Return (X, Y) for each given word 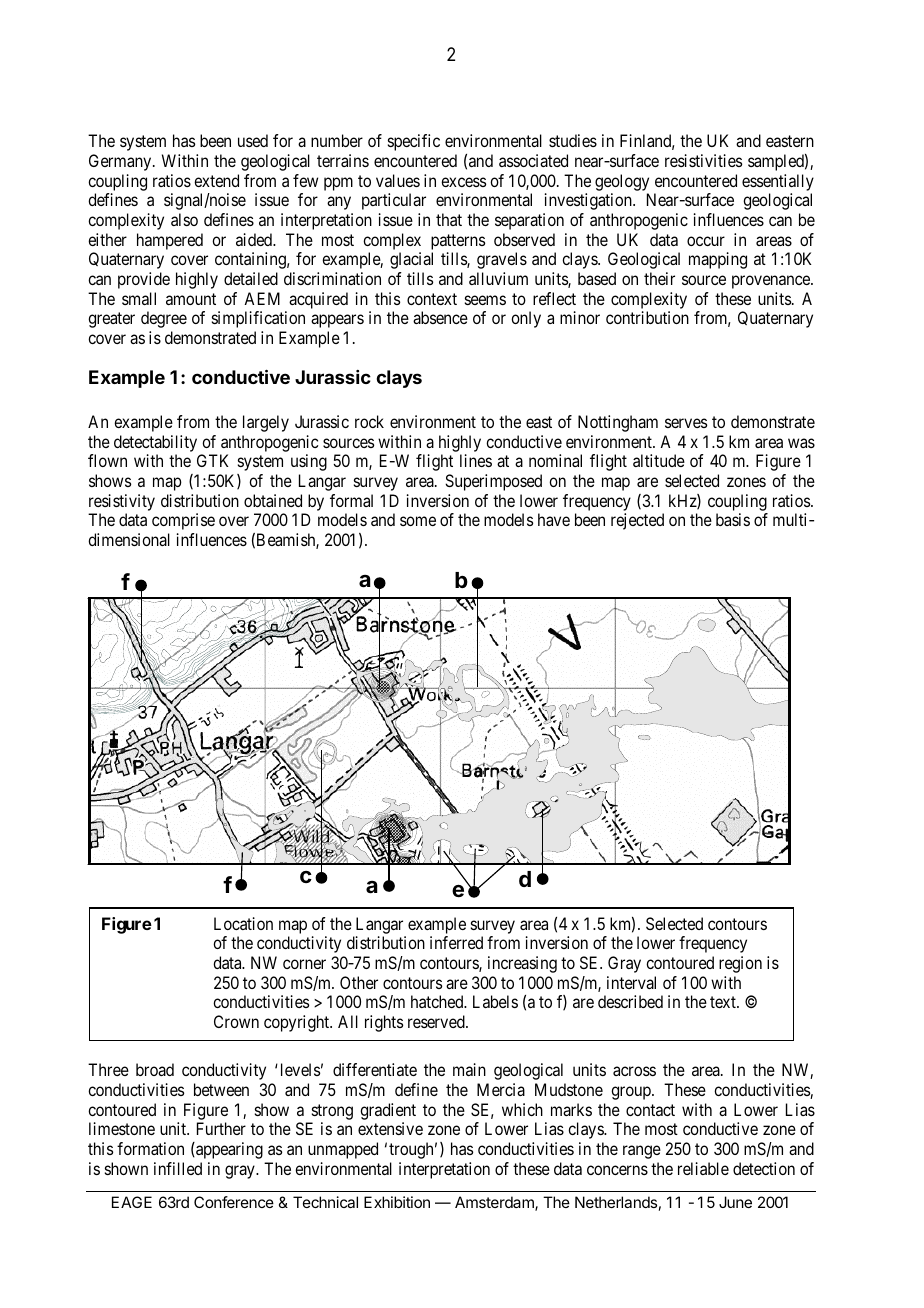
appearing (228, 1150)
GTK (213, 460)
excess (463, 182)
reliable (703, 1168)
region (740, 964)
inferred (456, 942)
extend (216, 180)
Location (243, 923)
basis (733, 519)
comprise (183, 521)
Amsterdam (495, 1203)
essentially (778, 182)
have (554, 519)
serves (686, 423)
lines (476, 460)
